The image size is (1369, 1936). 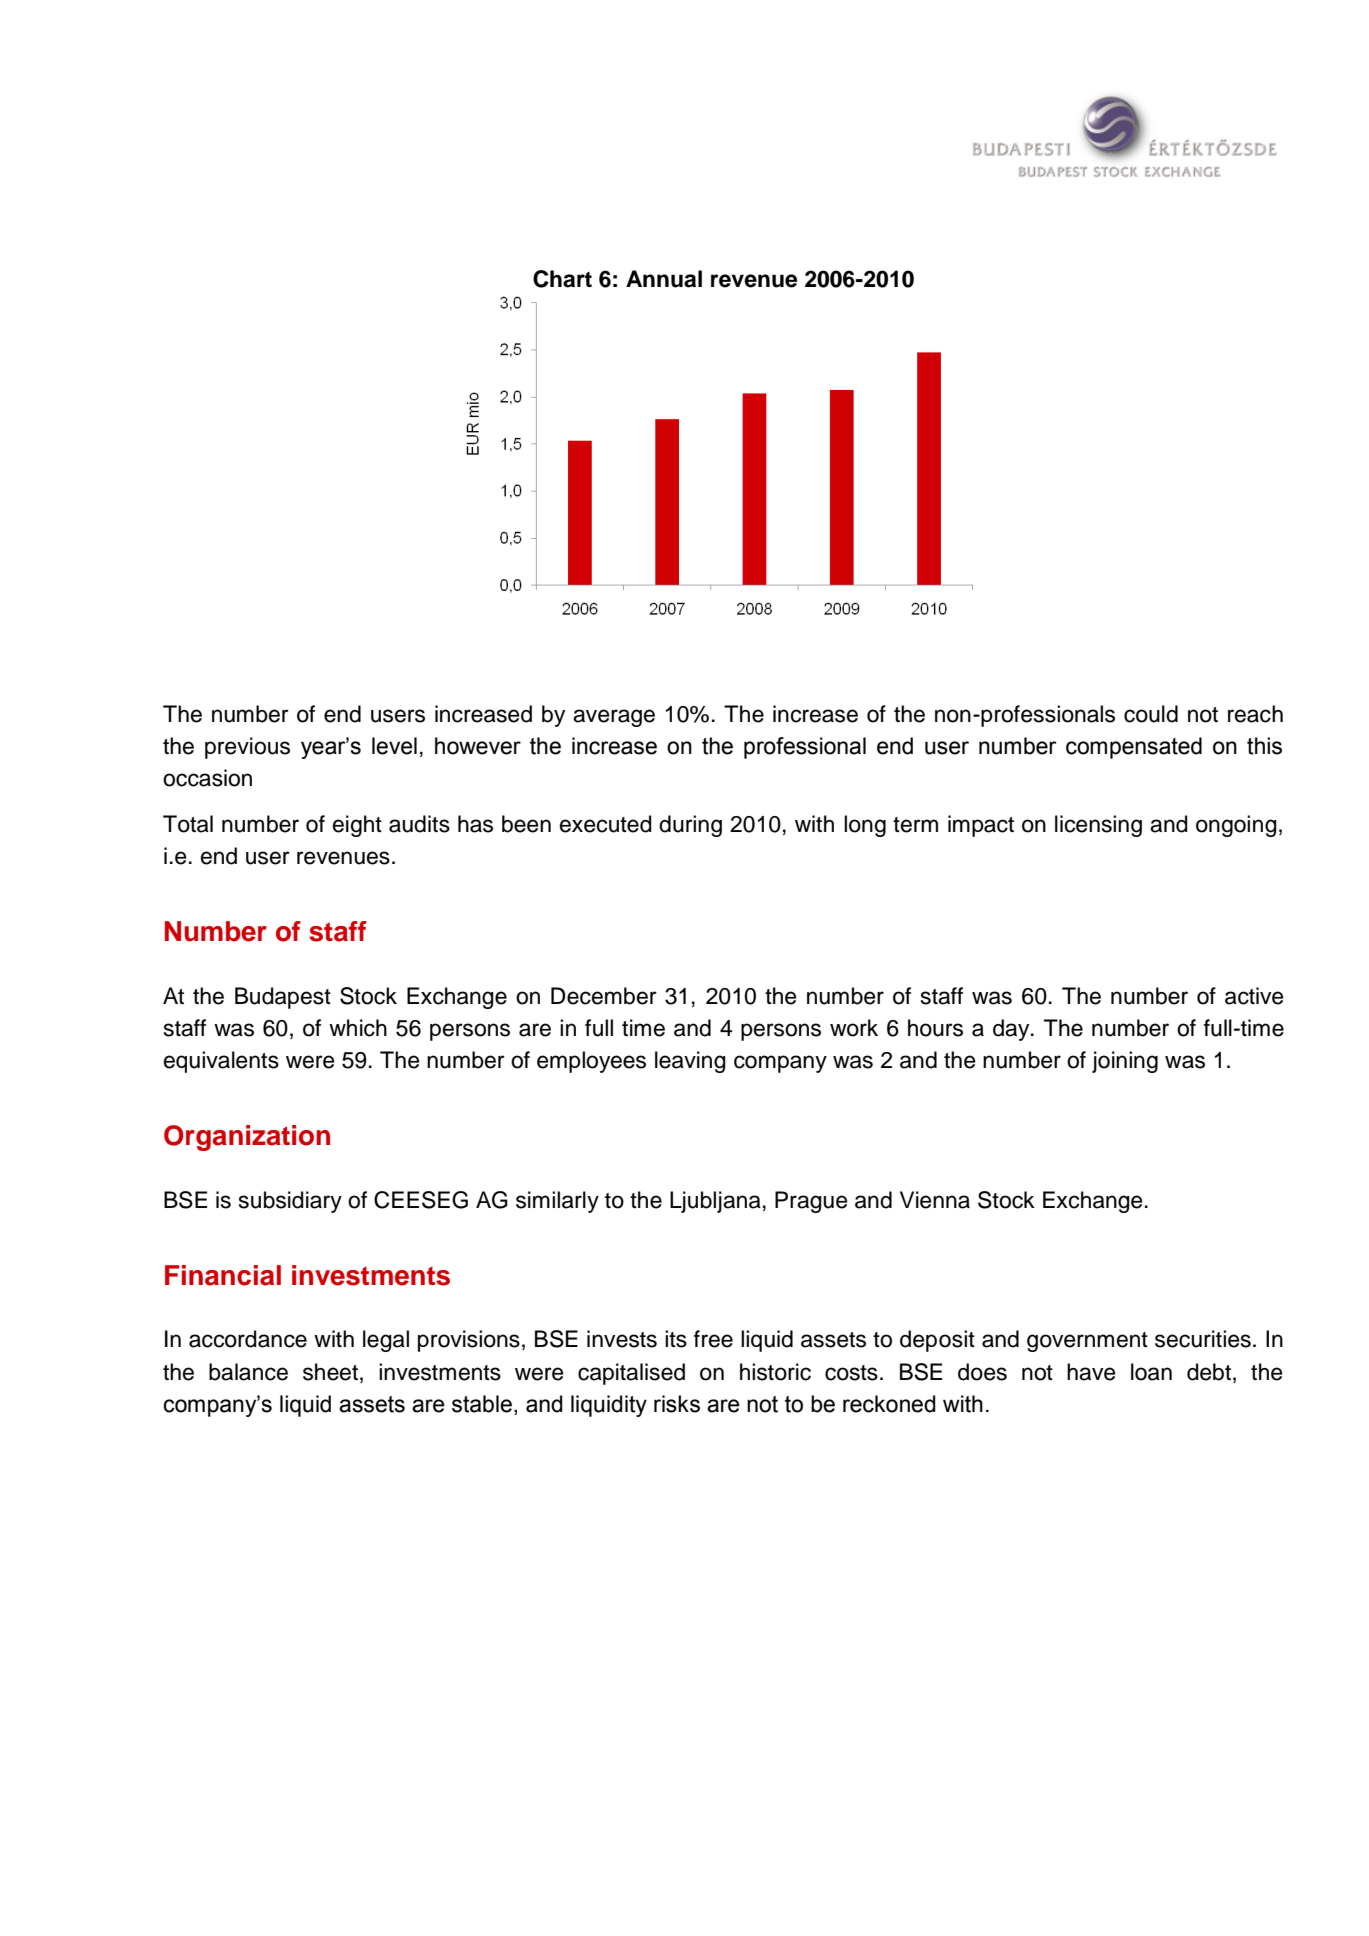 I want to click on level, so click(x=394, y=746).
